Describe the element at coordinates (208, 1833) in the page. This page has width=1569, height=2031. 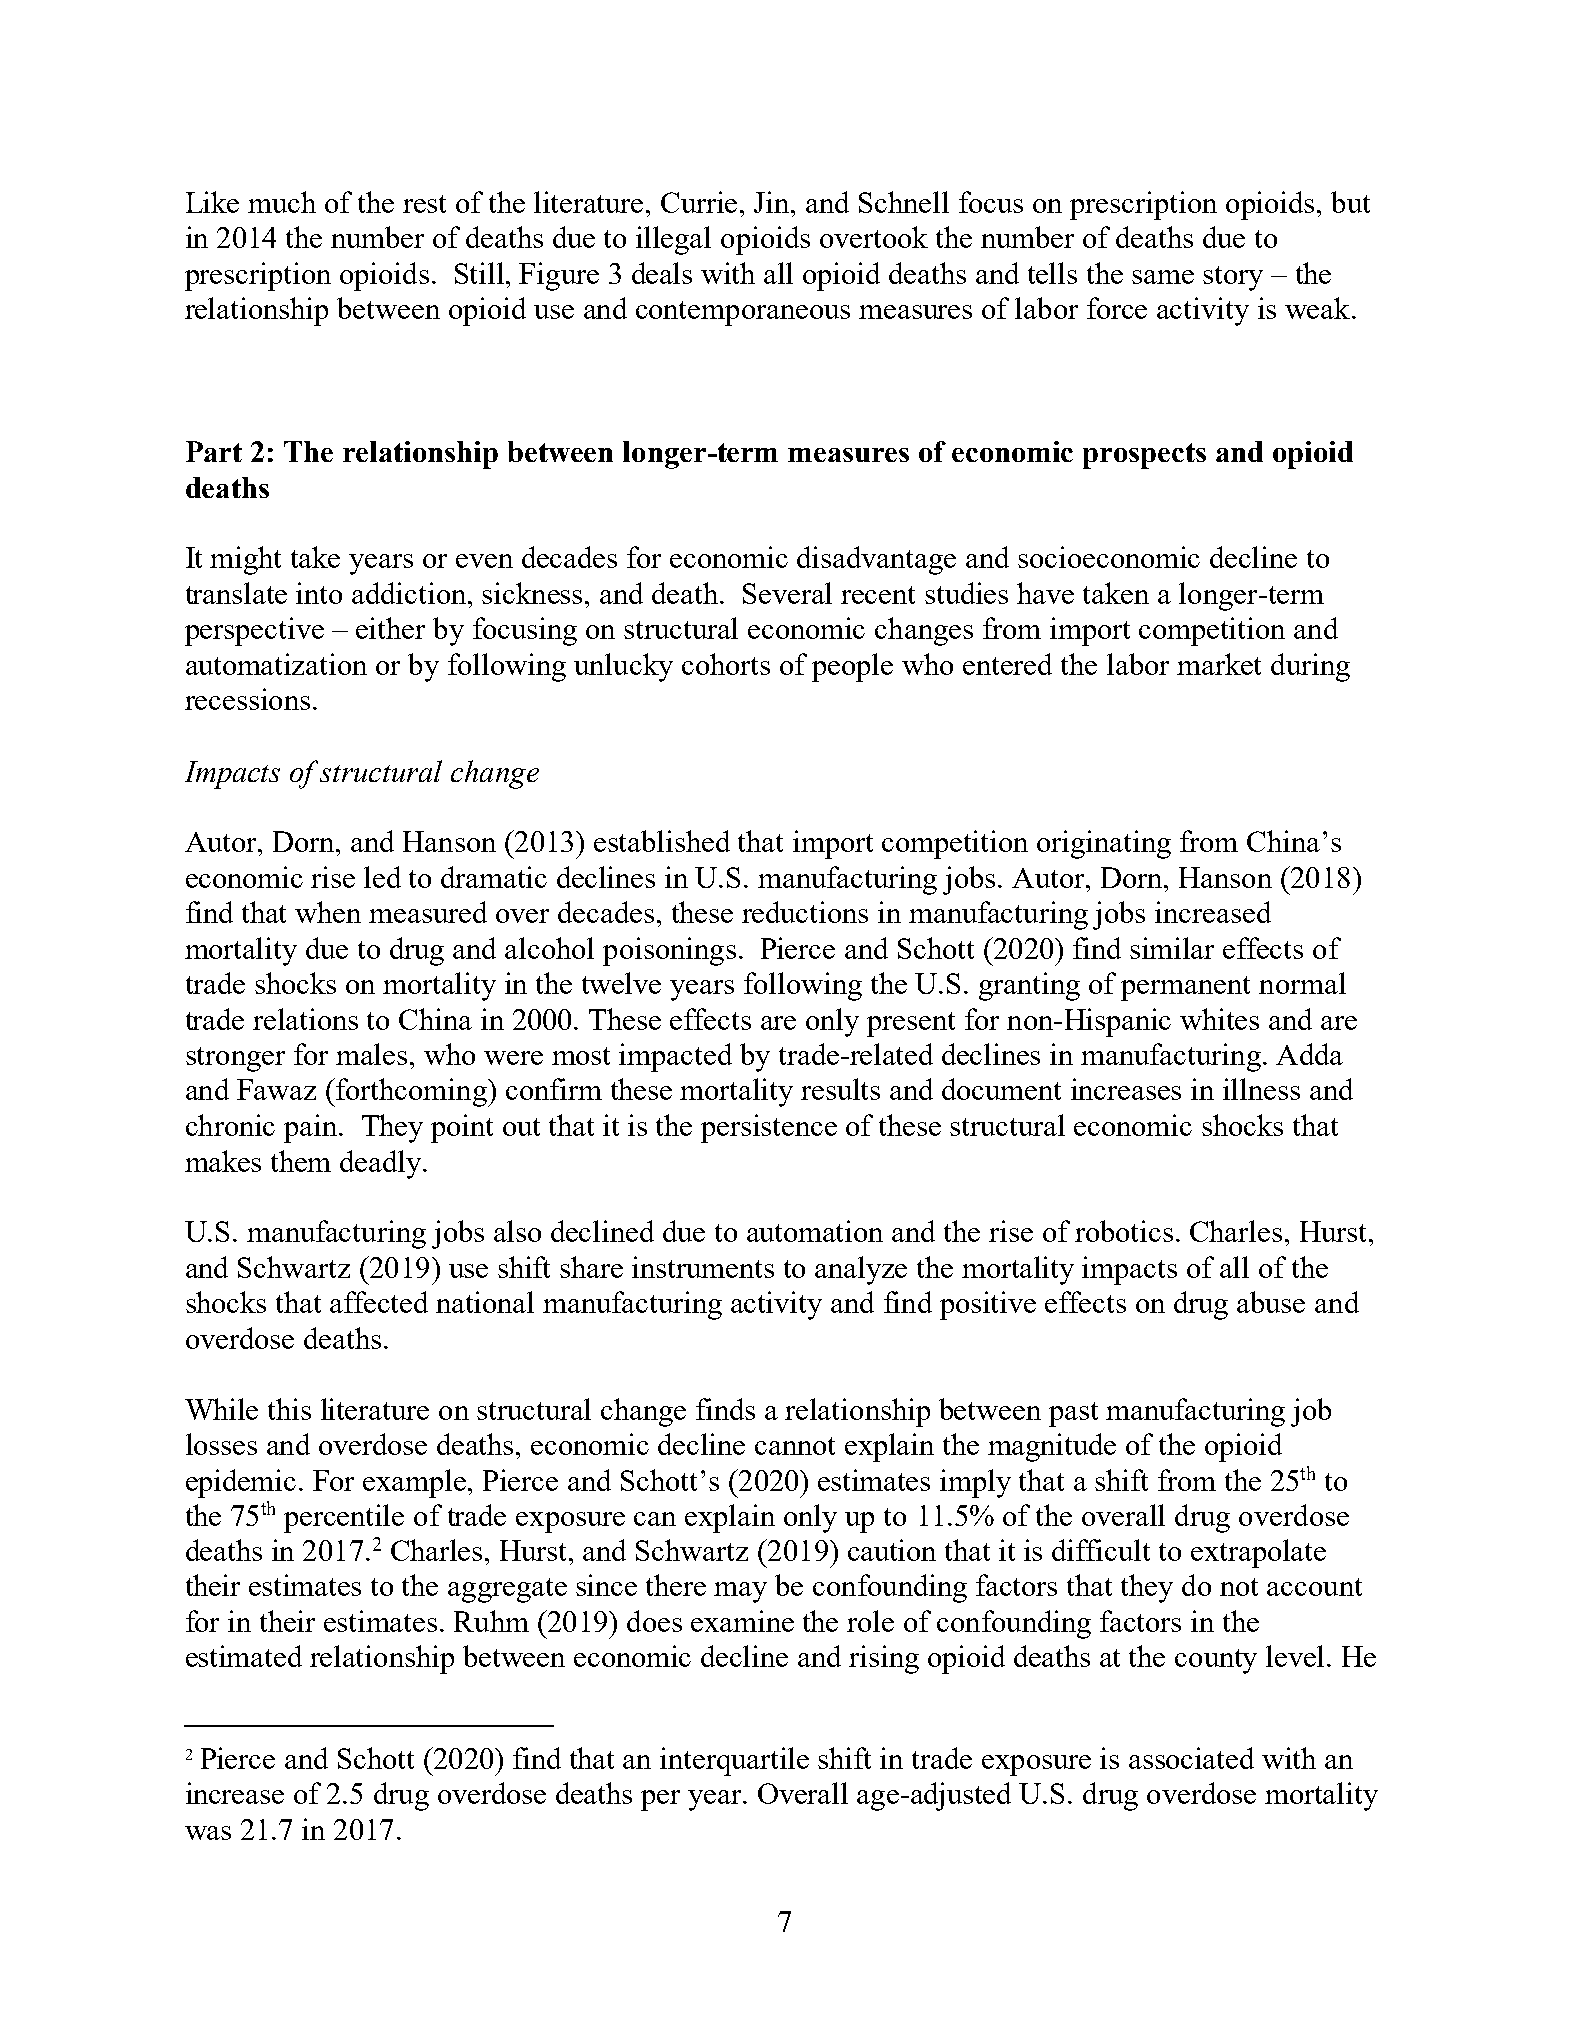
I see `was` at that location.
